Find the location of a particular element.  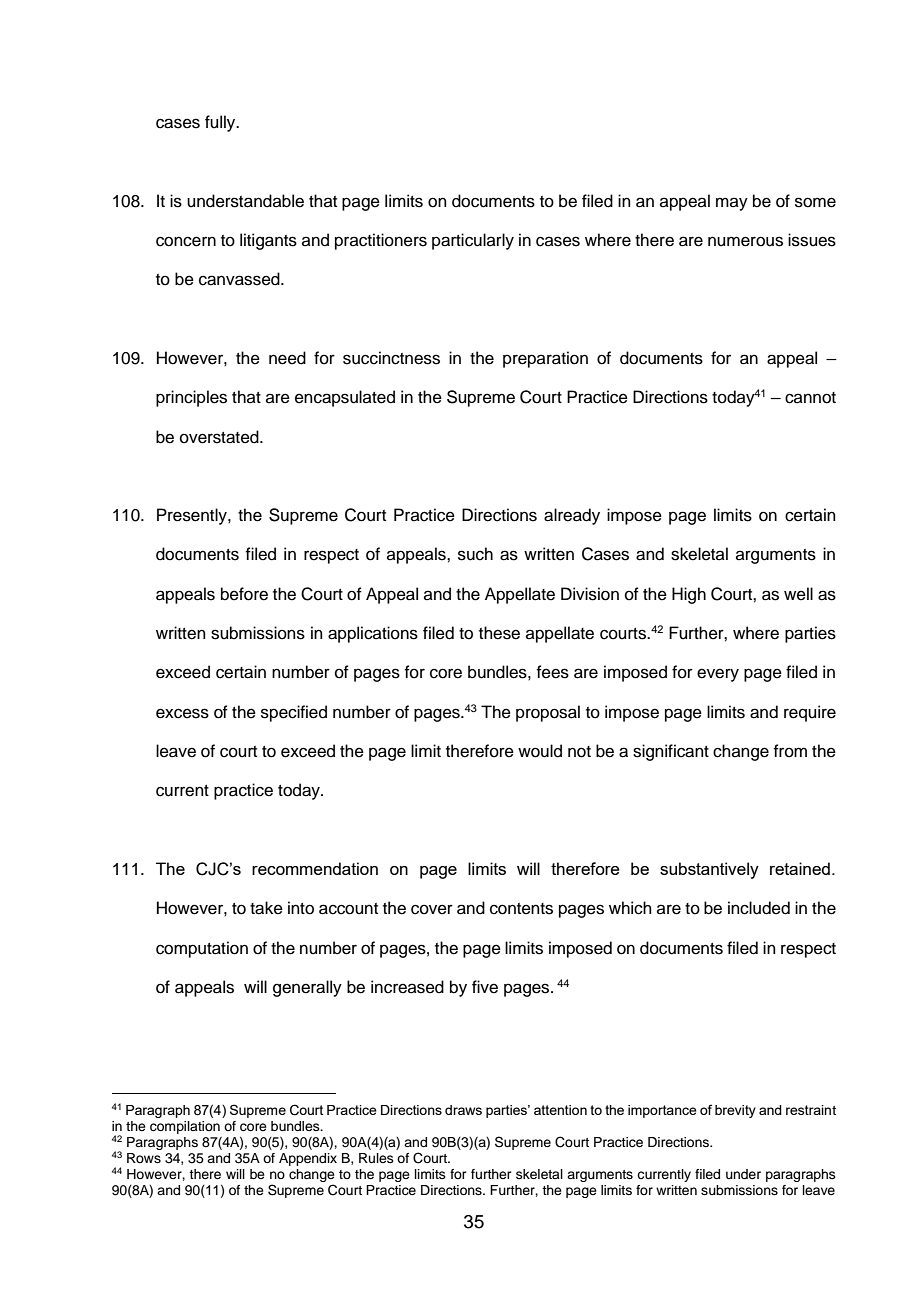

fully is located at coordinates (221, 123).
